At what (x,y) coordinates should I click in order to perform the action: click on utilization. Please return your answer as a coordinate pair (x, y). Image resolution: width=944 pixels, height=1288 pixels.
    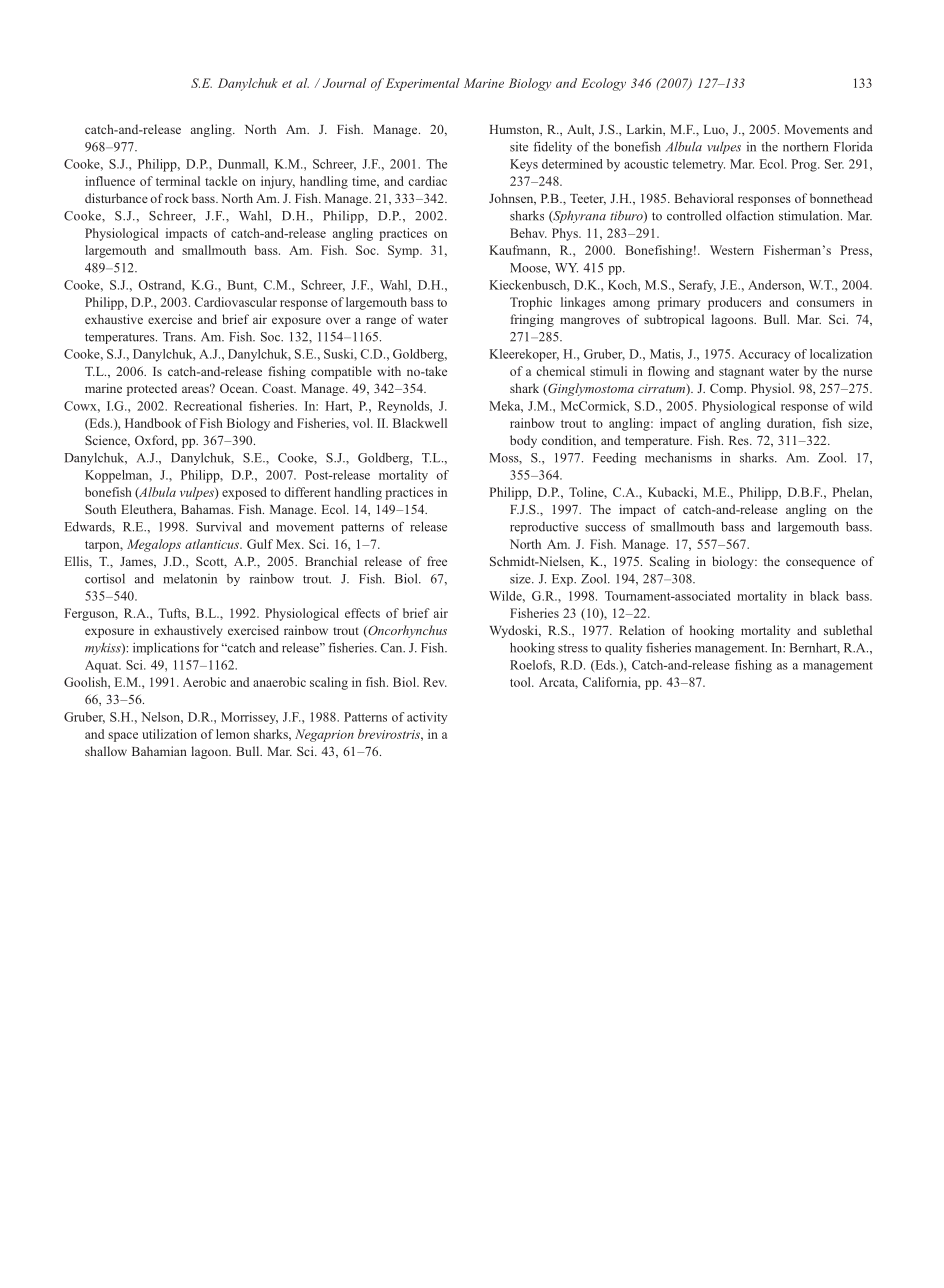
    Looking at the image, I should click on (169, 734).
